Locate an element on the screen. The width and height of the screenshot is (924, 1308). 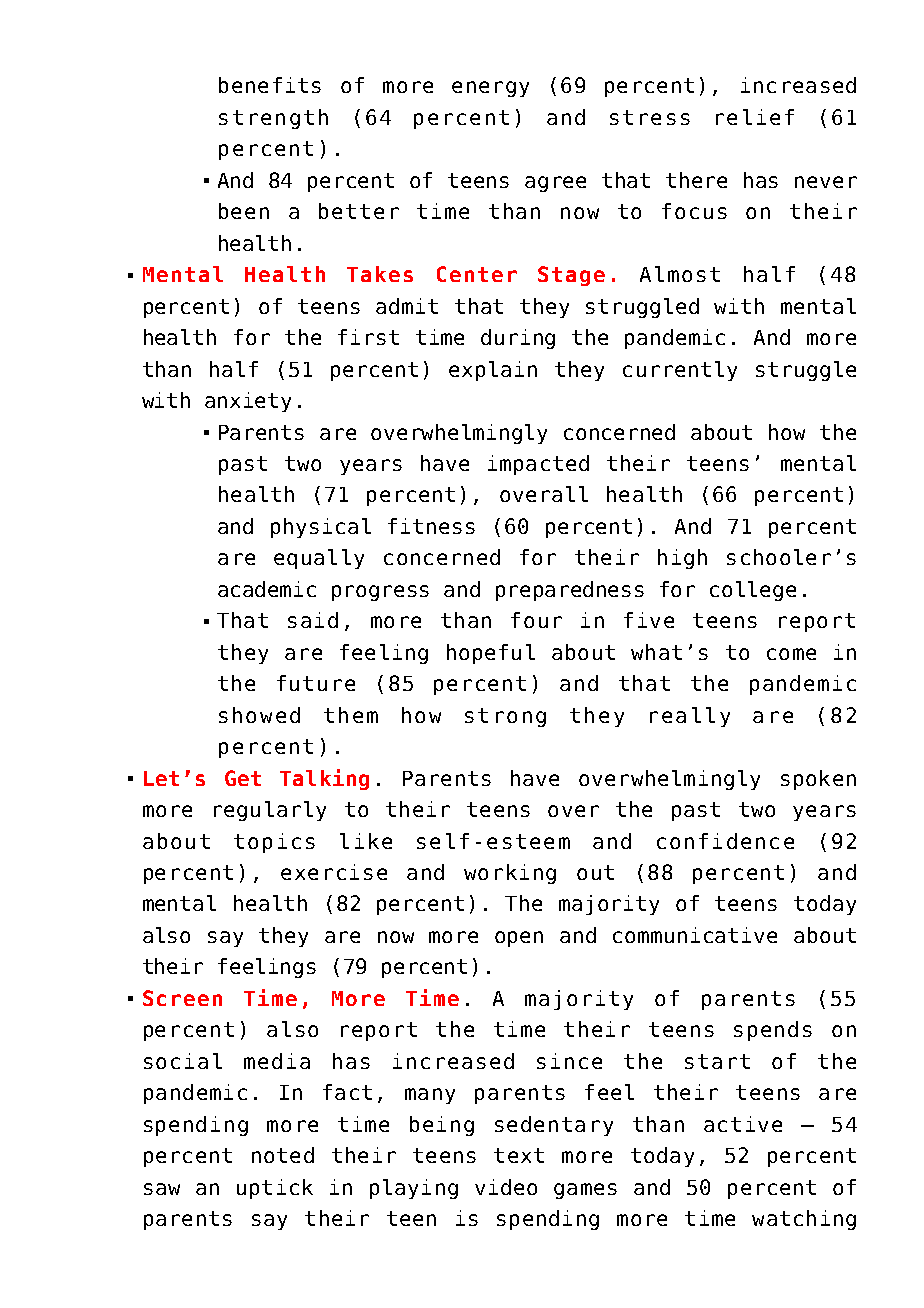
relief is located at coordinates (755, 117).
